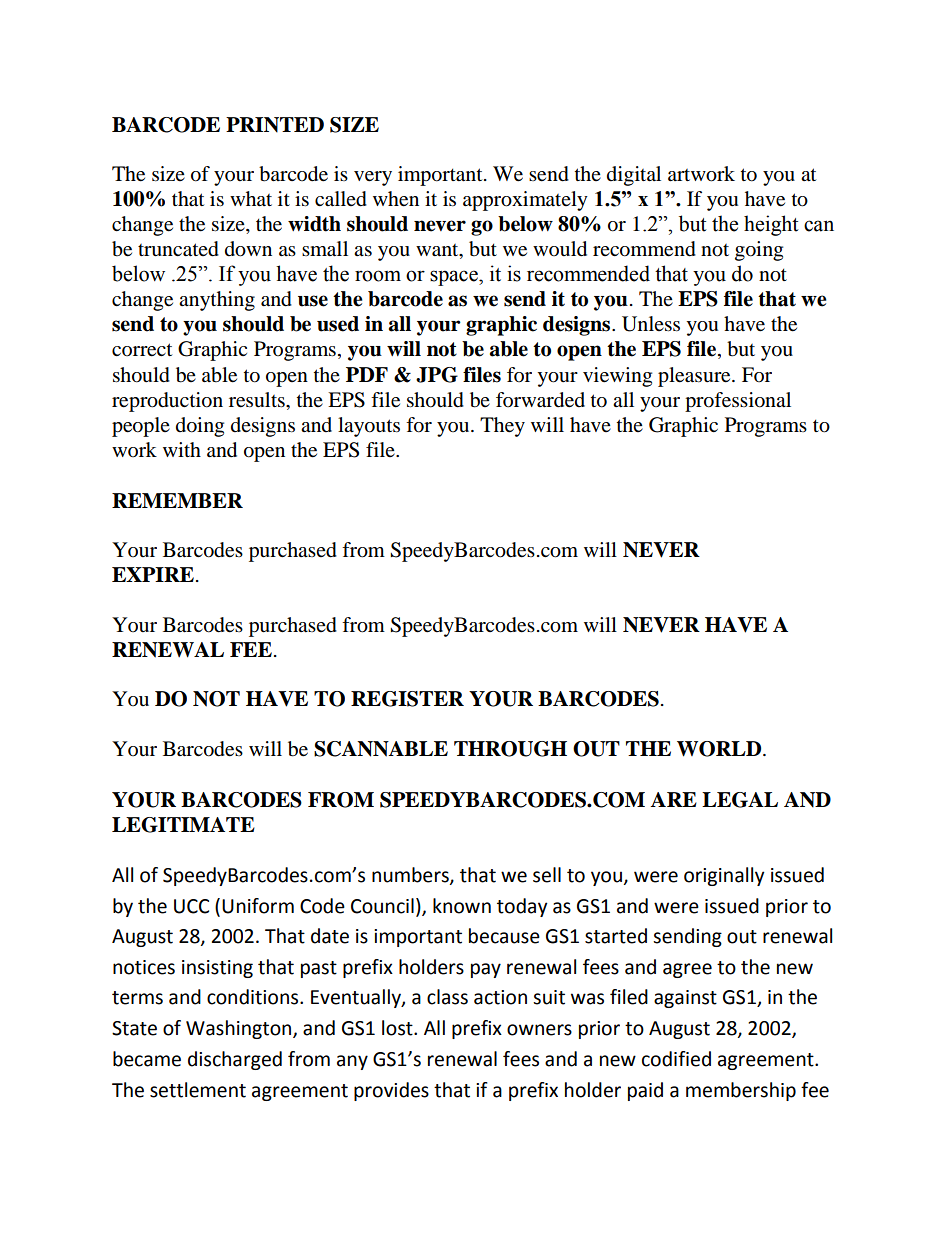  What do you see at coordinates (437, 375) in the screenshot?
I see `JPG` at bounding box center [437, 375].
